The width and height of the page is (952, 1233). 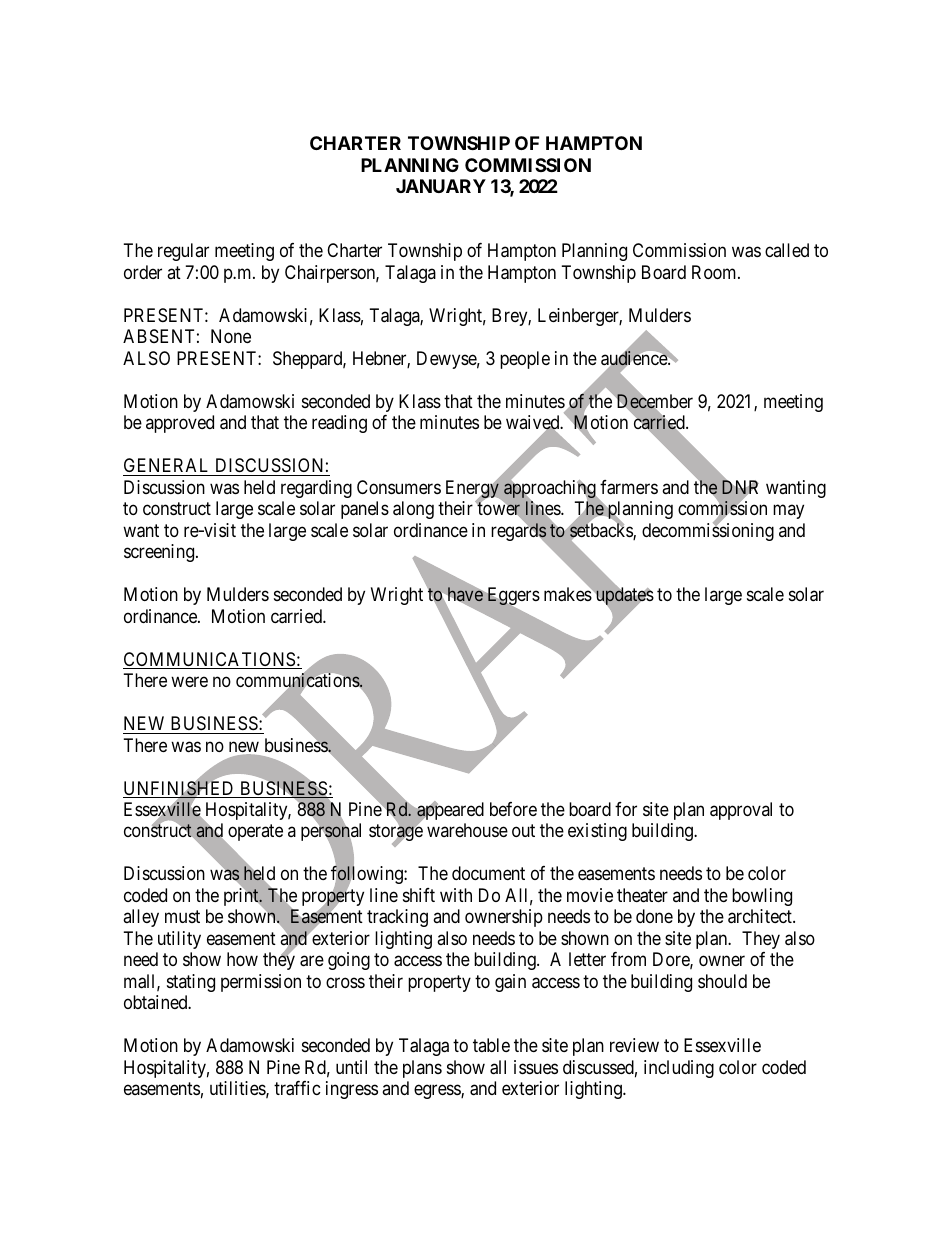 What do you see at coordinates (741, 811) in the page?
I see `approval` at bounding box center [741, 811].
